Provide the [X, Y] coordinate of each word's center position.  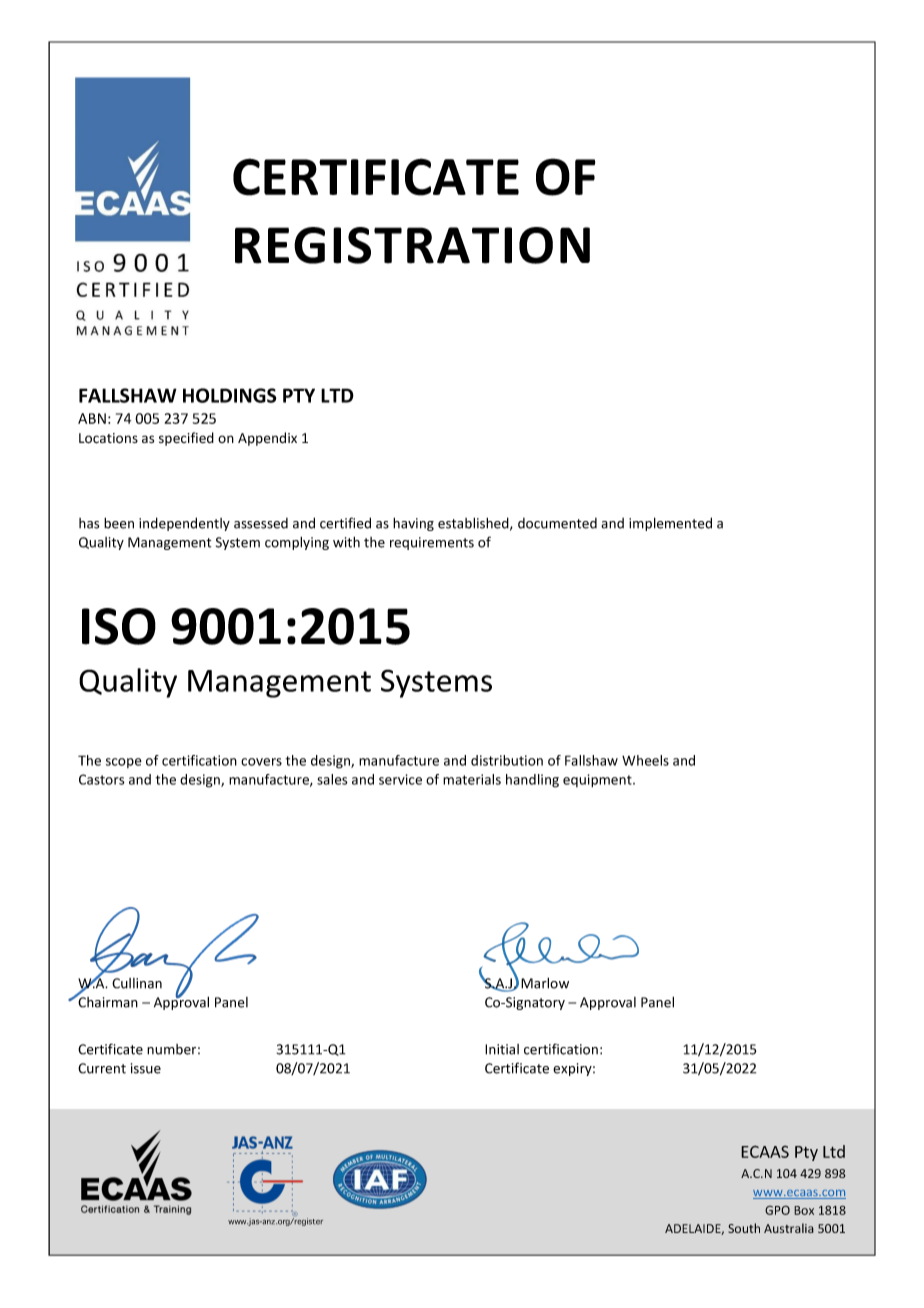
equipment [598, 780]
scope [124, 763]
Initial [502, 1049]
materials [472, 779]
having [413, 524]
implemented [670, 524]
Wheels [645, 760]
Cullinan [137, 983]
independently [184, 524]
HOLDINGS [230, 395]
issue [146, 1068]
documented [557, 523]
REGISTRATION [412, 245]
